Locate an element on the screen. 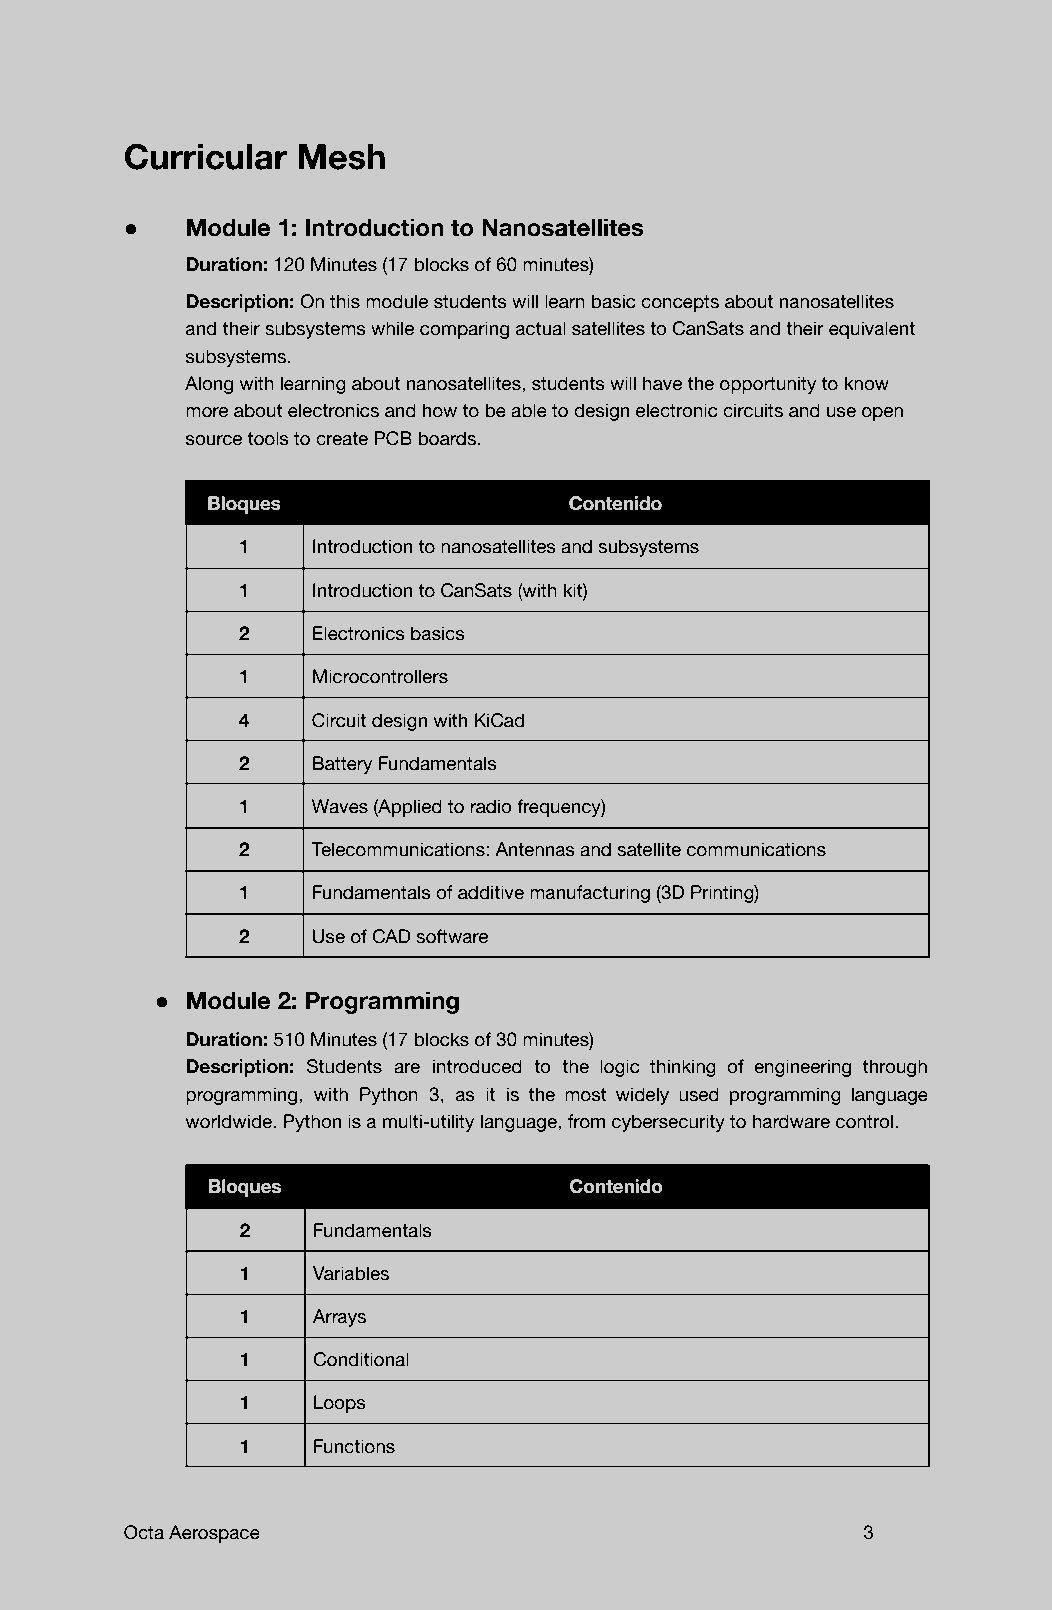 The image size is (1052, 1610). engineering is located at coordinates (802, 1068).
